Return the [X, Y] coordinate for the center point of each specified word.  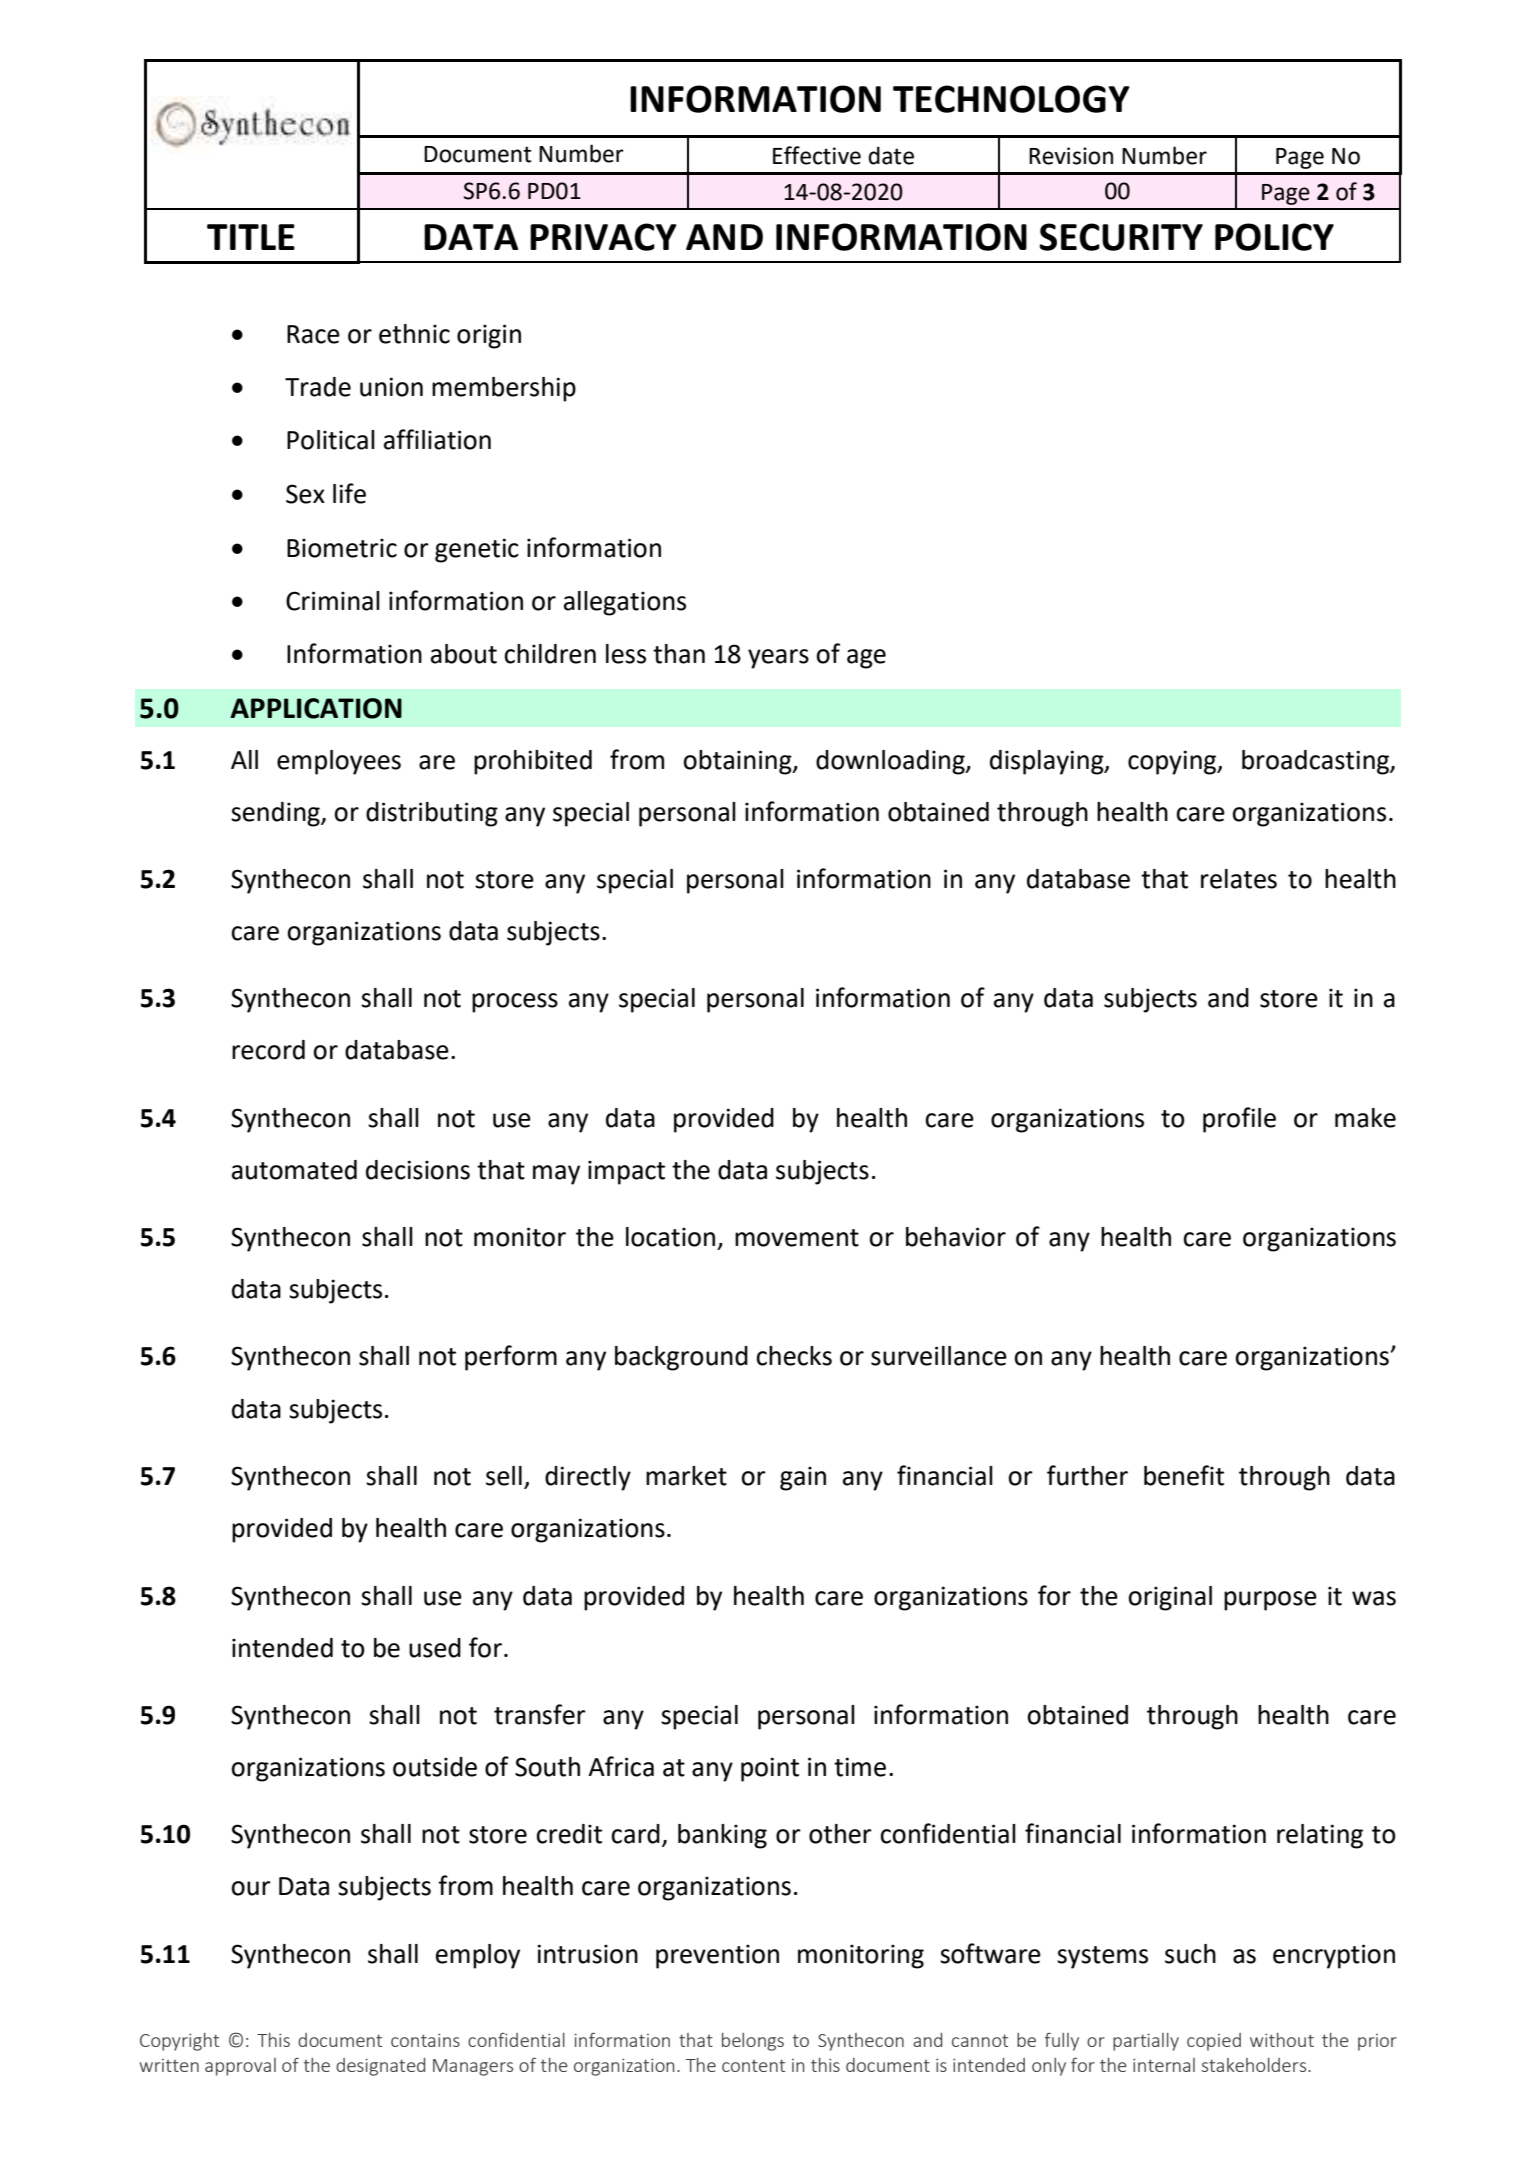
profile [1239, 1120]
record [268, 1050]
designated [380, 2067]
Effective [817, 155]
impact [626, 1172]
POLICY [1274, 237]
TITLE [251, 237]
